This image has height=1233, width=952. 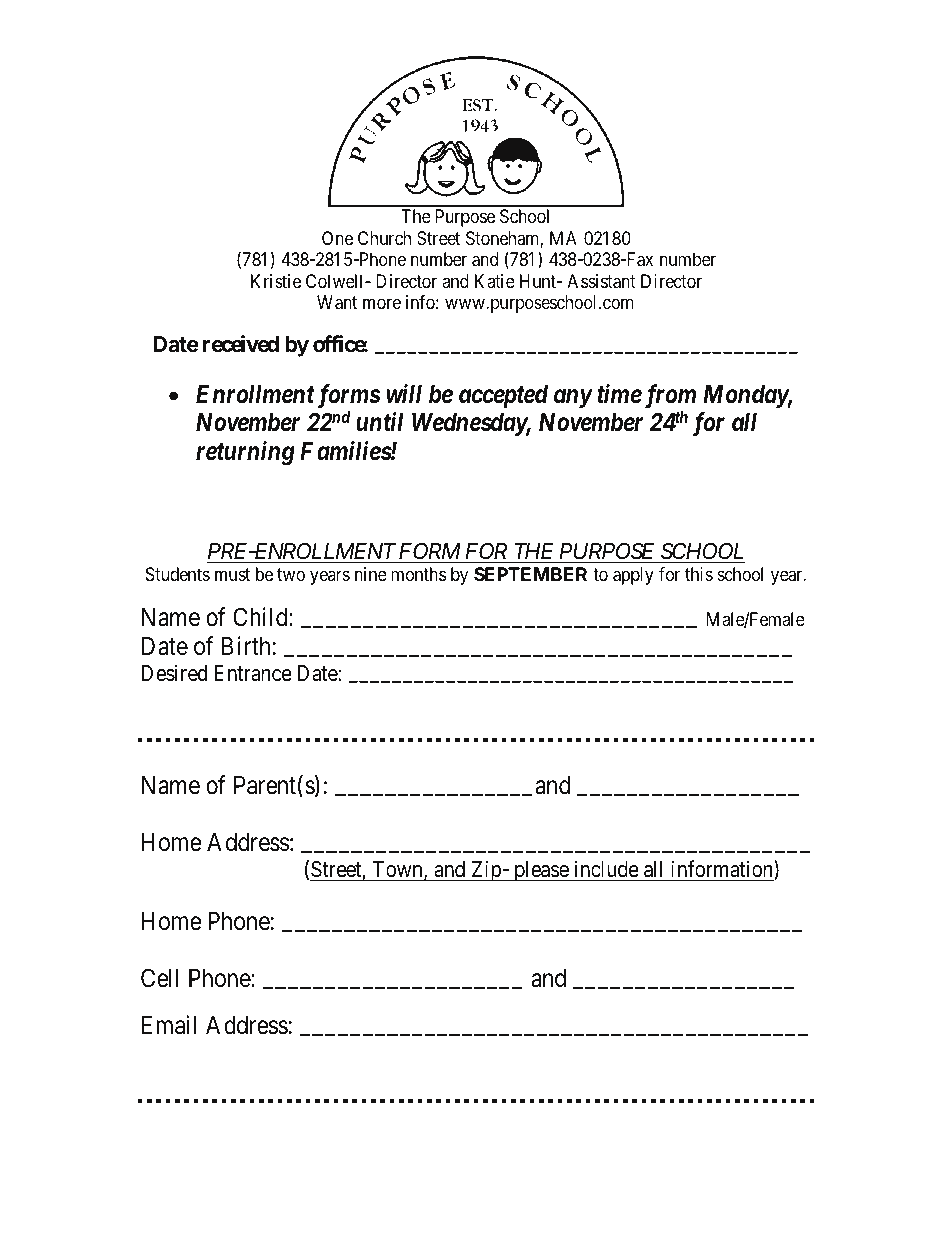 What do you see at coordinates (607, 869) in the image?
I see `include` at bounding box center [607, 869].
